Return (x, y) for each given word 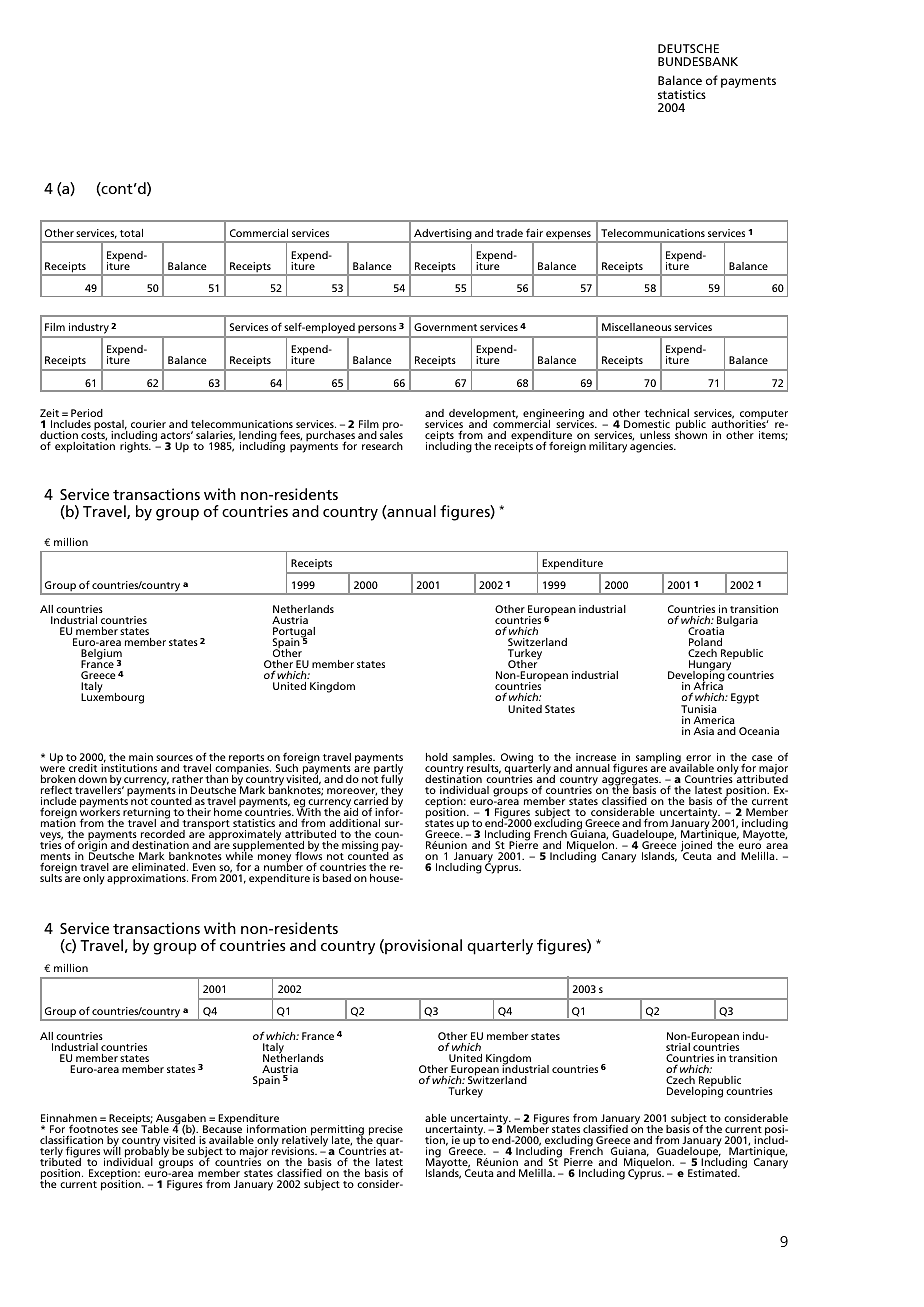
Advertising (443, 235)
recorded (163, 834)
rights (135, 447)
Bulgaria (737, 623)
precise (386, 1130)
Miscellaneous (637, 327)
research (382, 446)
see (130, 1130)
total (131, 233)
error (698, 758)
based (337, 878)
